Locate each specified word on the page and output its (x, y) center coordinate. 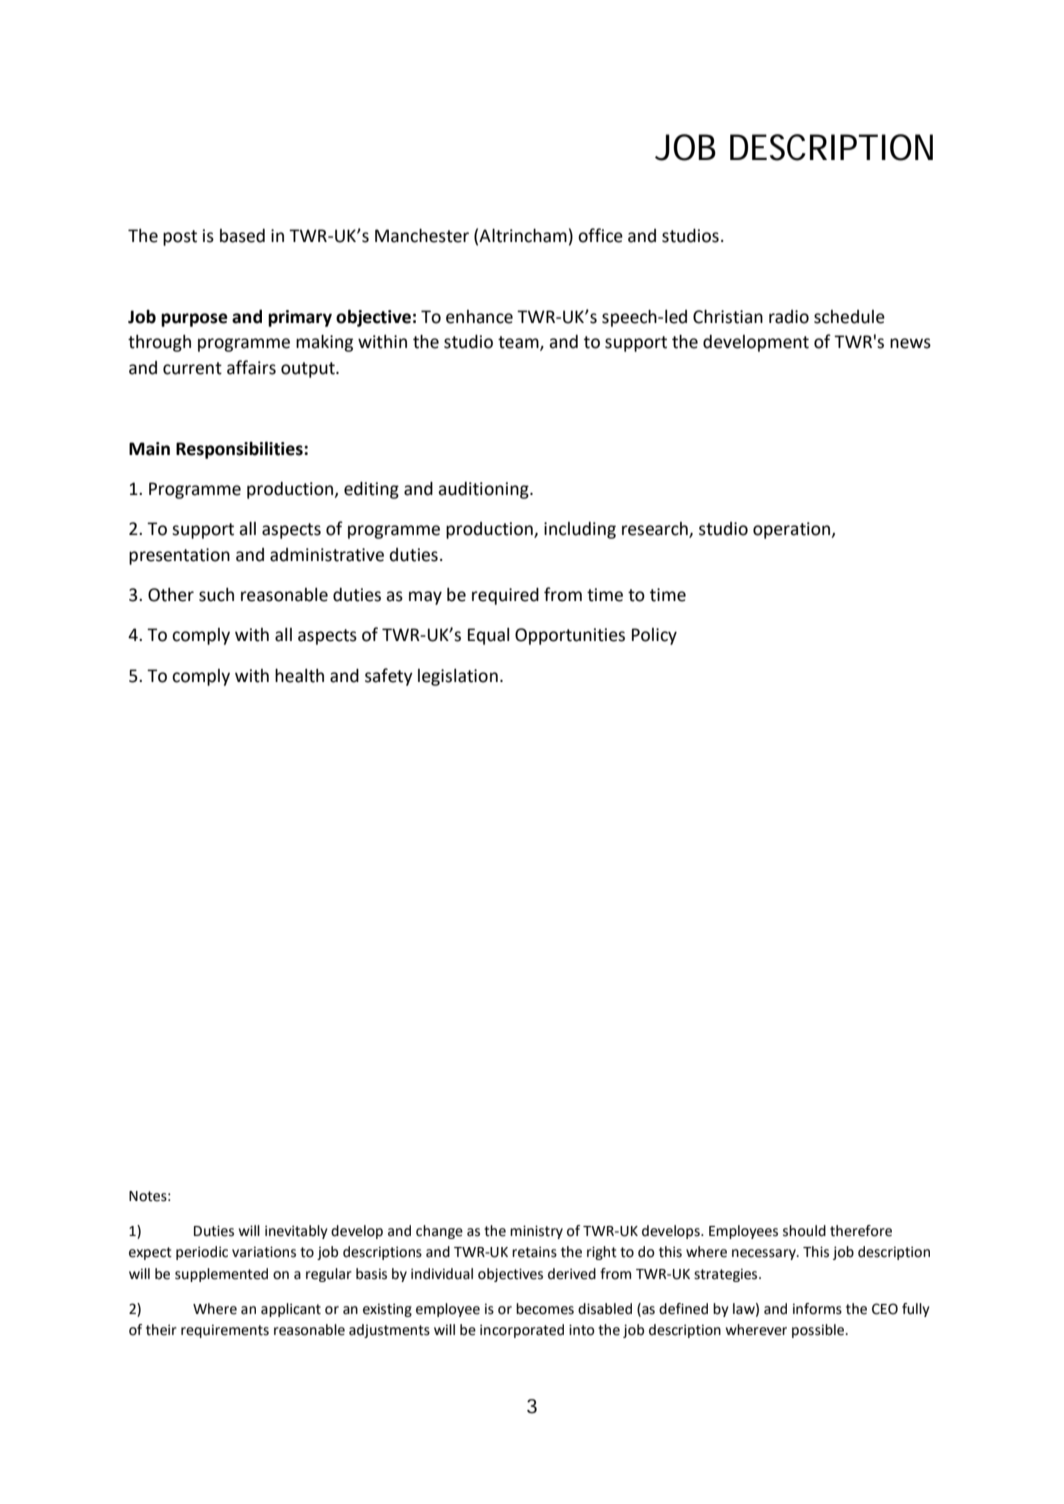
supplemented (221, 1275)
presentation (179, 556)
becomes (545, 1309)
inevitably (296, 1232)
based (242, 236)
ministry (536, 1232)
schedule (849, 317)
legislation (458, 677)
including (580, 530)
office (600, 235)
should (804, 1231)
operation (793, 530)
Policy (654, 636)
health (299, 676)
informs (817, 1309)
